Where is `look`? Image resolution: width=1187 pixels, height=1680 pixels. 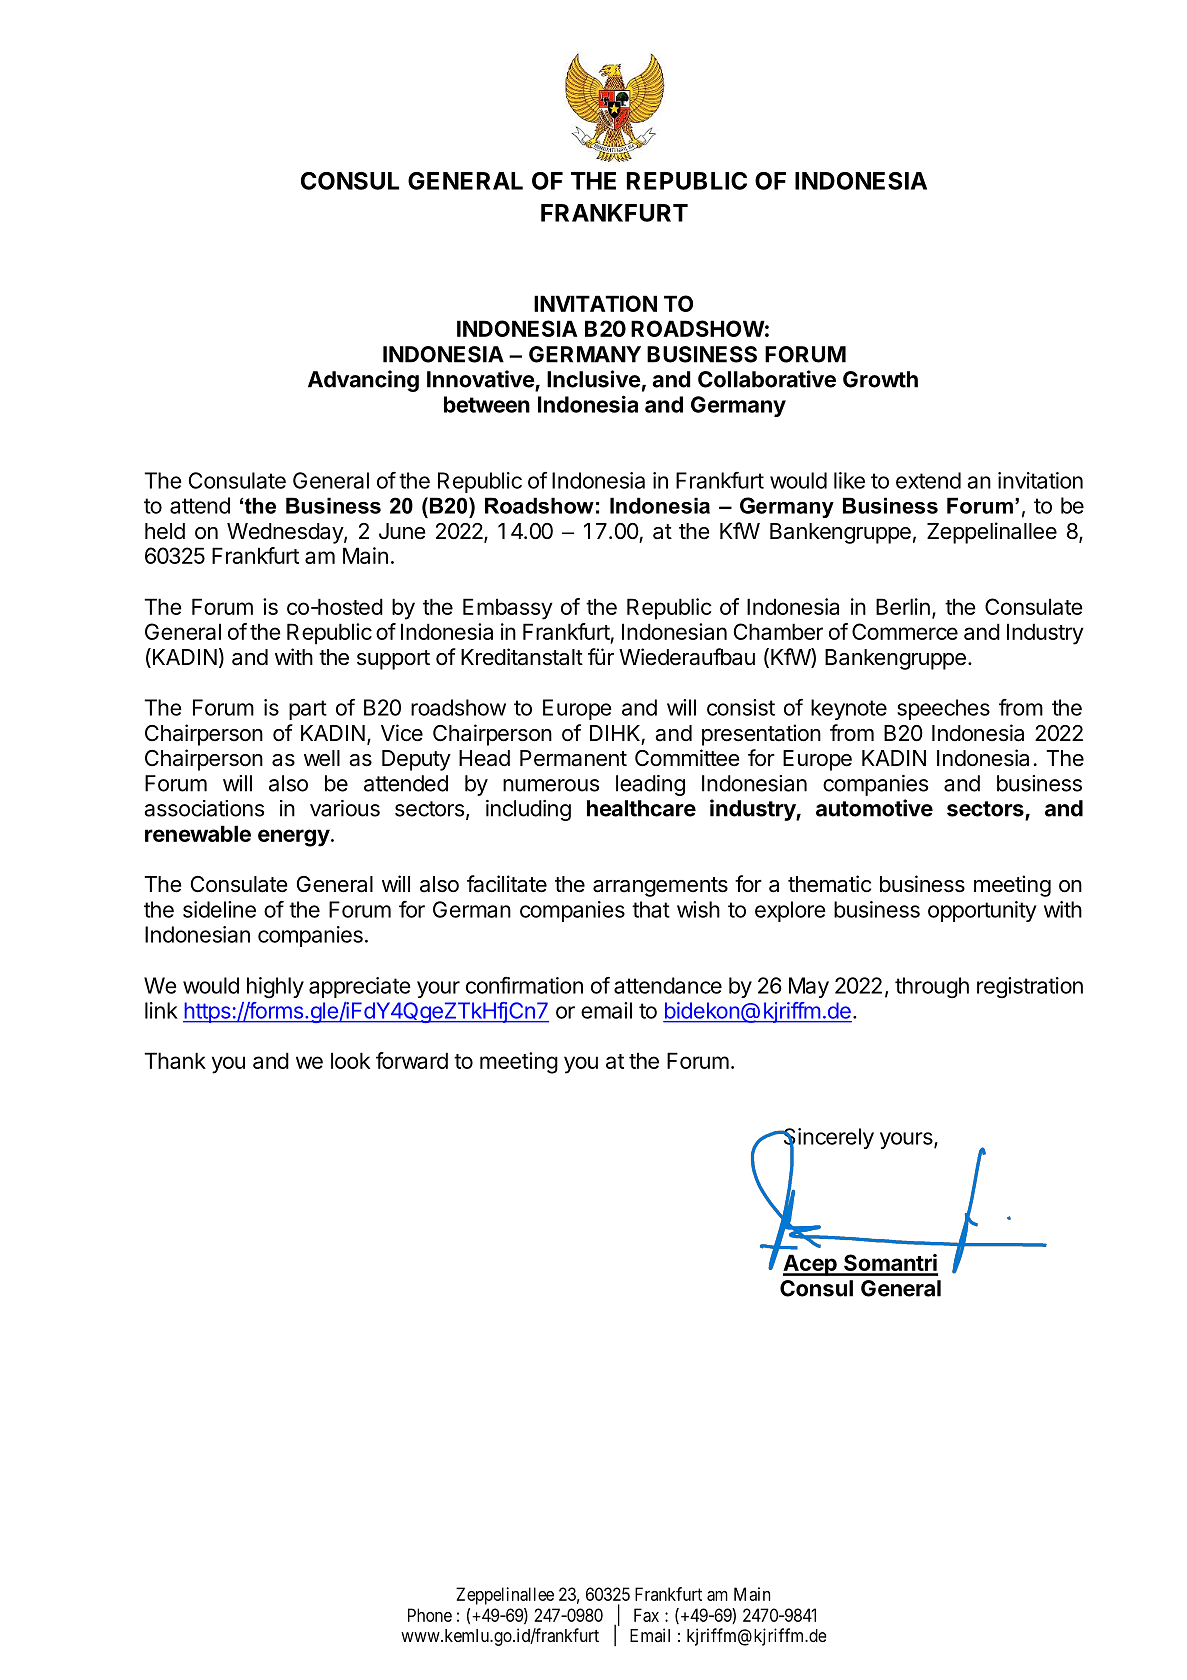 look is located at coordinates (350, 1060).
